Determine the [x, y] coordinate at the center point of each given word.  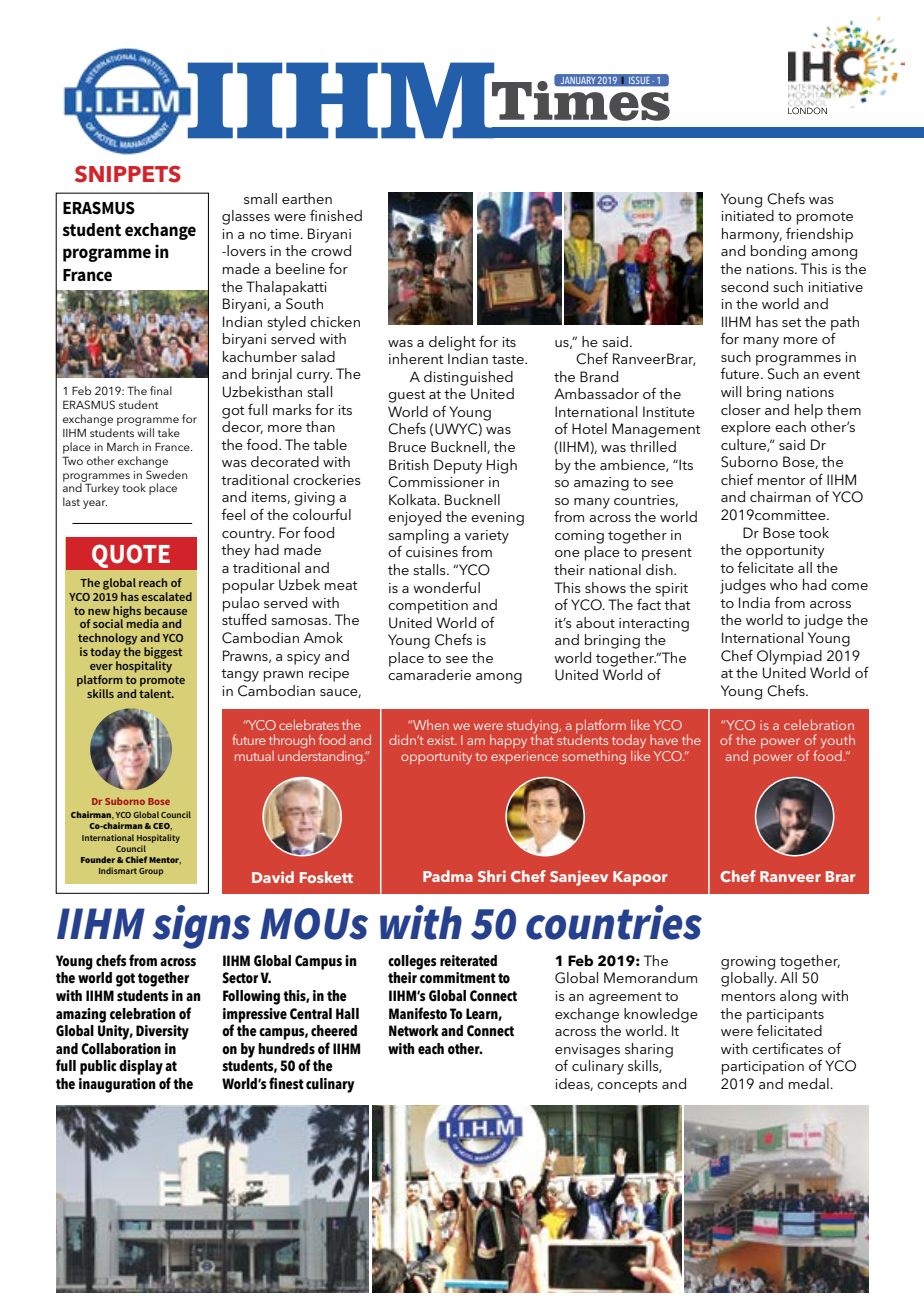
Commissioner [436, 482]
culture [744, 445]
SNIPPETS [128, 174]
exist [442, 740]
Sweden [166, 473]
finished [336, 215]
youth [838, 741]
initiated [747, 215]
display [141, 1067]
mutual [254, 756]
